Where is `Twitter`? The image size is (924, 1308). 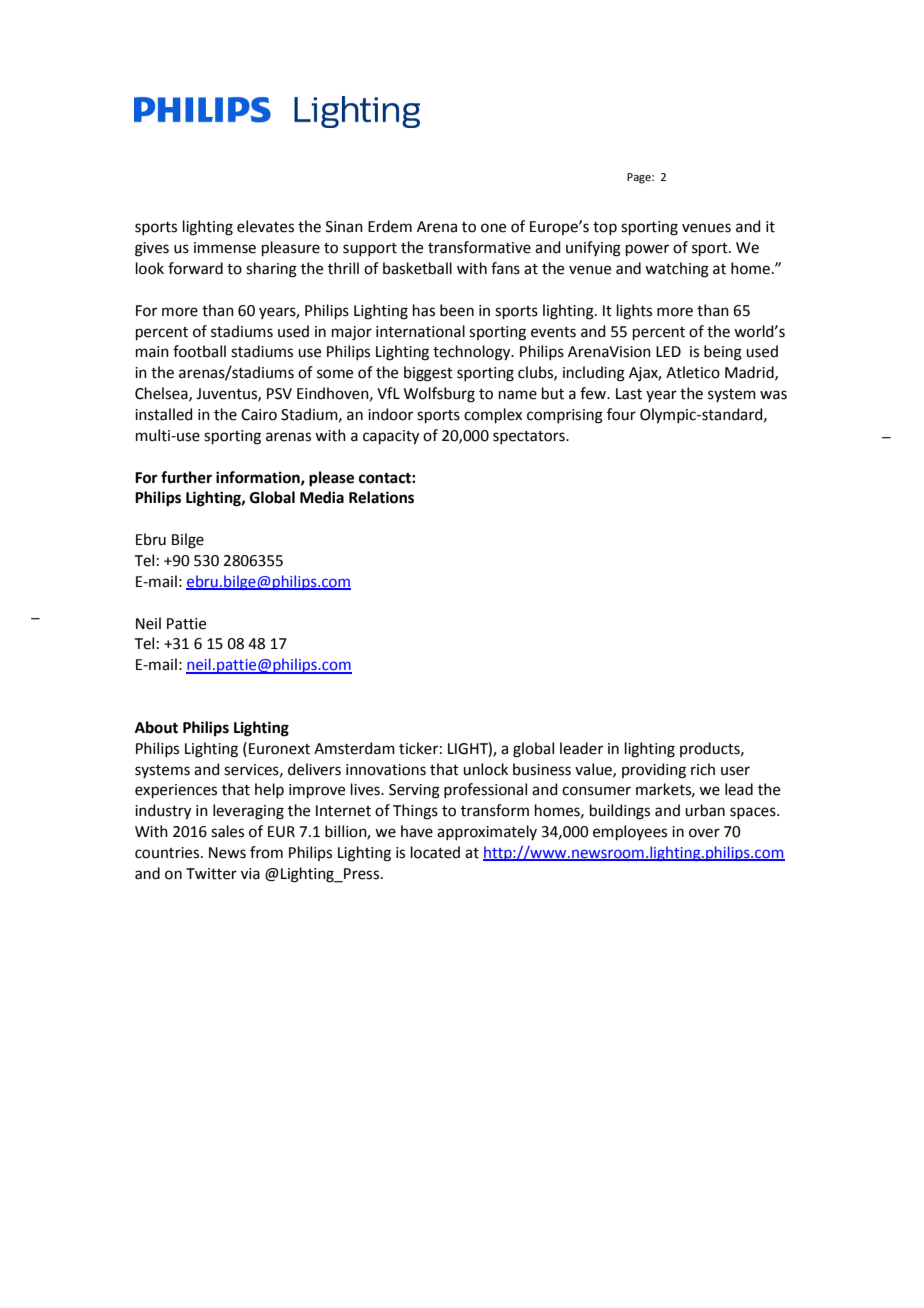
Twitter is located at coordinates (211, 874).
